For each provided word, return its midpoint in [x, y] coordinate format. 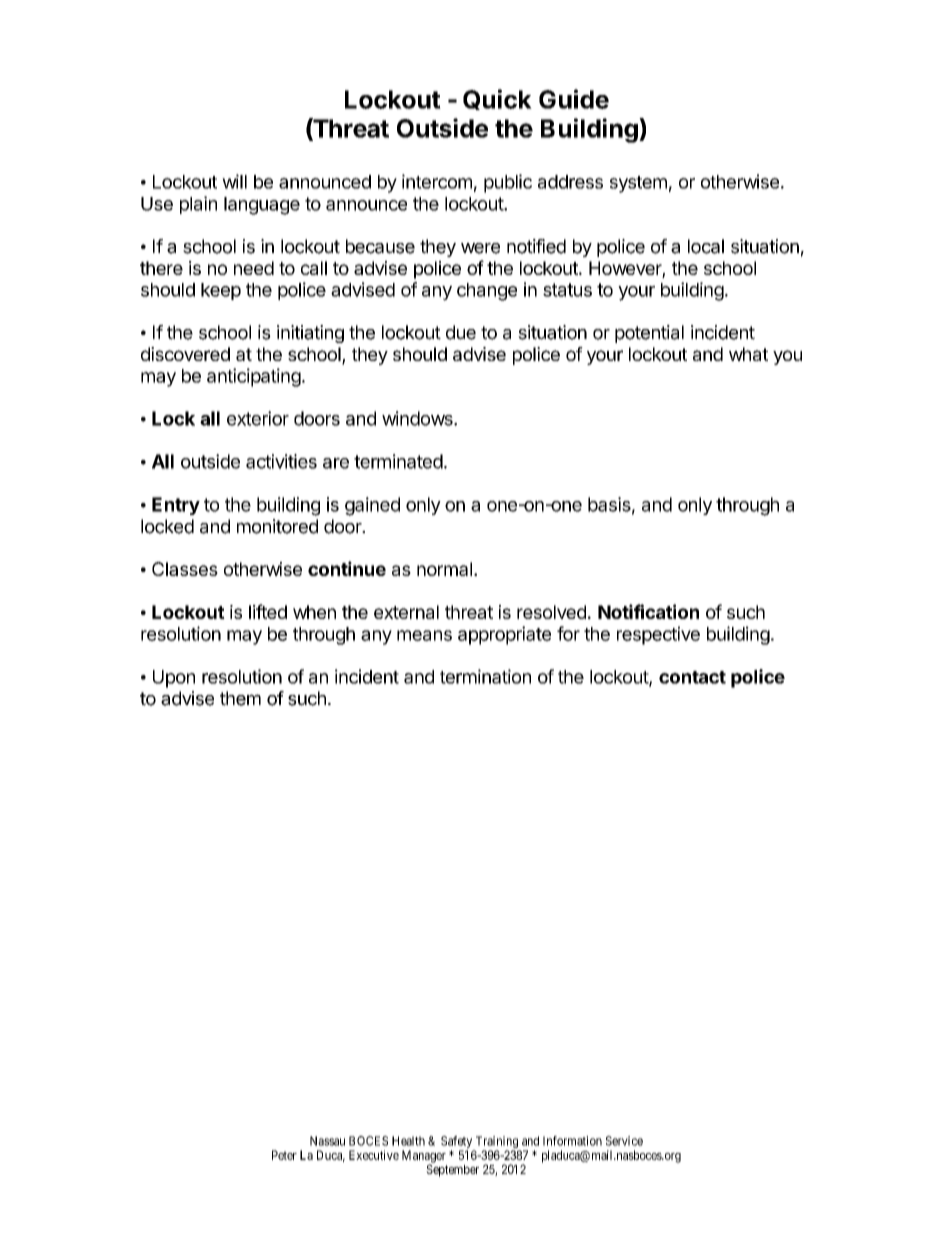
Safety [457, 1143]
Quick [497, 99]
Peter [284, 1155]
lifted [268, 611]
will [234, 181]
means [424, 635]
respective [658, 635]
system [638, 184]
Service [624, 1141]
